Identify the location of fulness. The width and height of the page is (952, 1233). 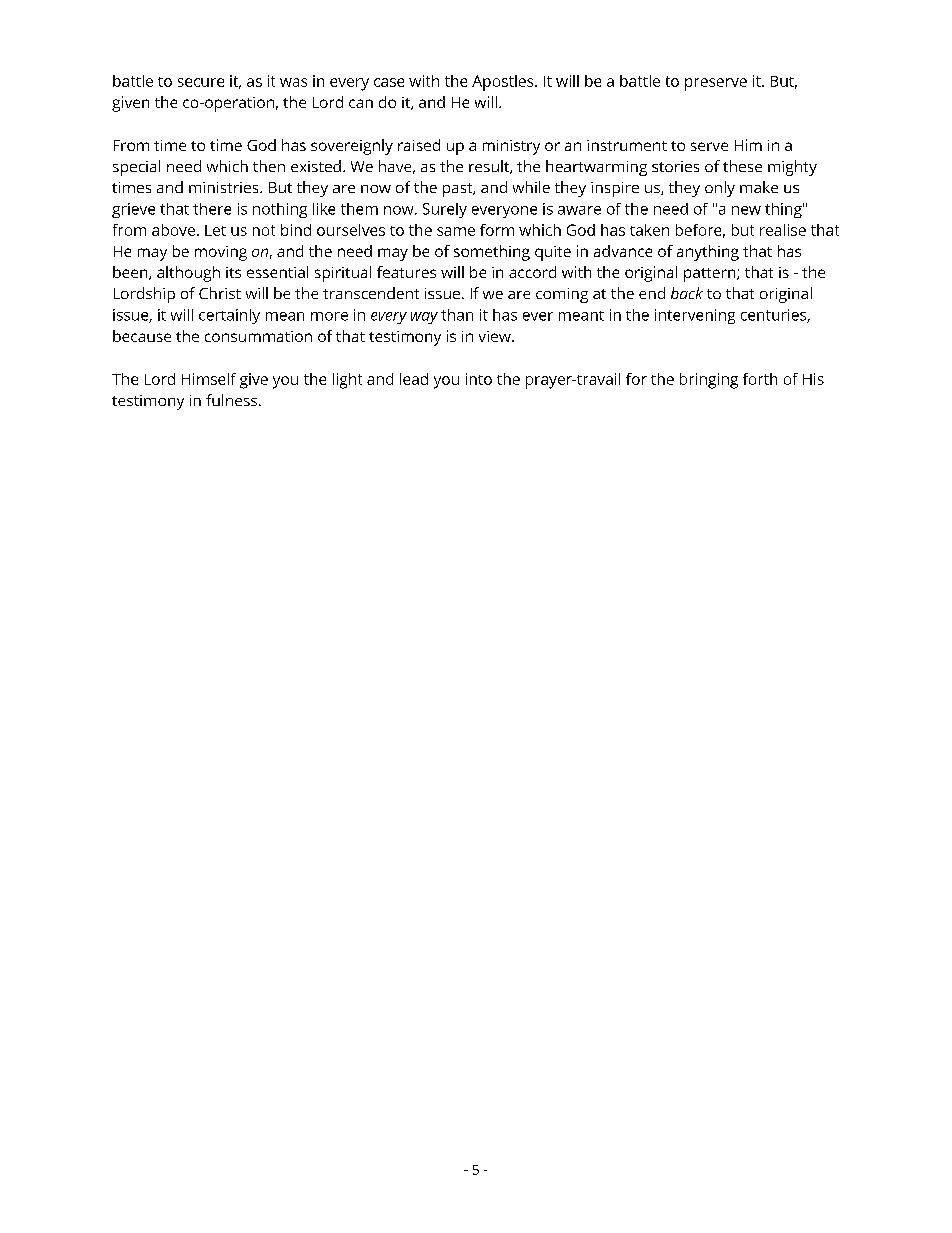
(233, 400).
